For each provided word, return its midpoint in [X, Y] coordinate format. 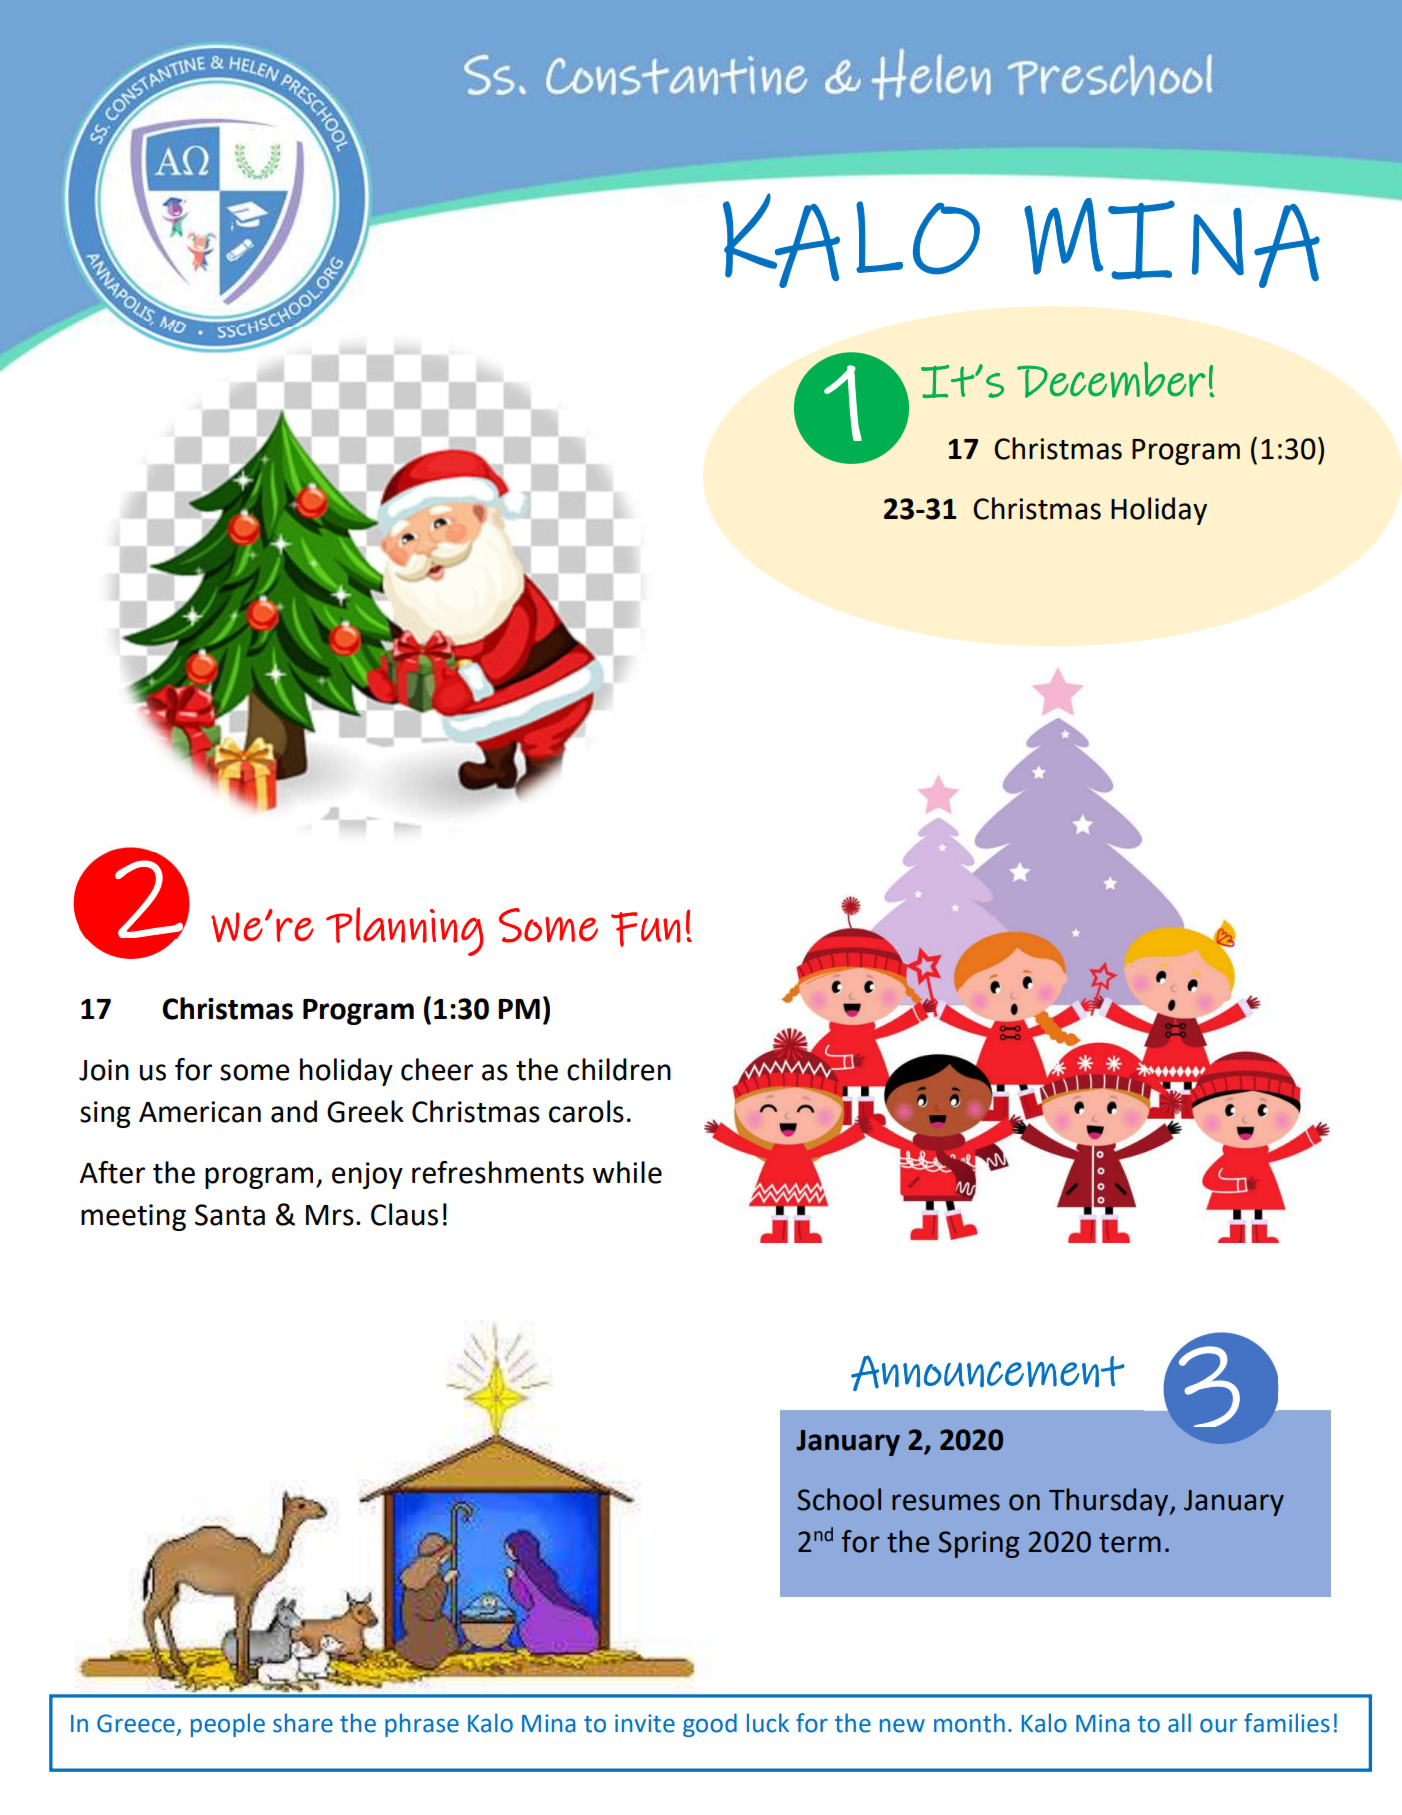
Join [104, 1070]
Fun [646, 929]
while [627, 1172]
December [1111, 379]
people [228, 1725]
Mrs [330, 1215]
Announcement [988, 1373]
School [839, 1499]
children [619, 1069]
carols [586, 1111]
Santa [230, 1215]
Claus [404, 1214]
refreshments [498, 1172]
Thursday [1110, 1502]
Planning [405, 931]
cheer [437, 1069]
